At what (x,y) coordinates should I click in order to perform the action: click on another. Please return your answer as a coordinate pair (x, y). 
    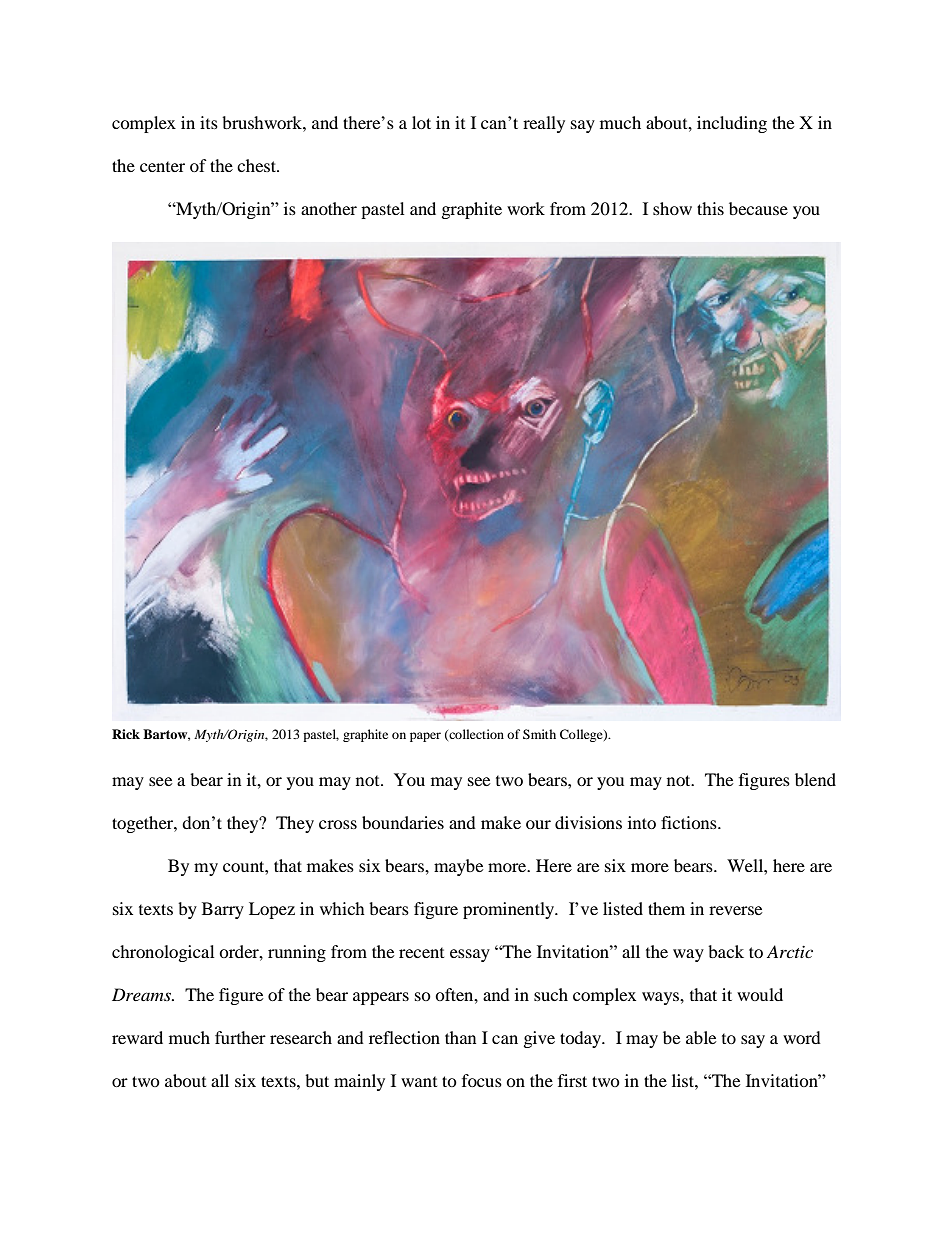
    Looking at the image, I should click on (329, 208).
